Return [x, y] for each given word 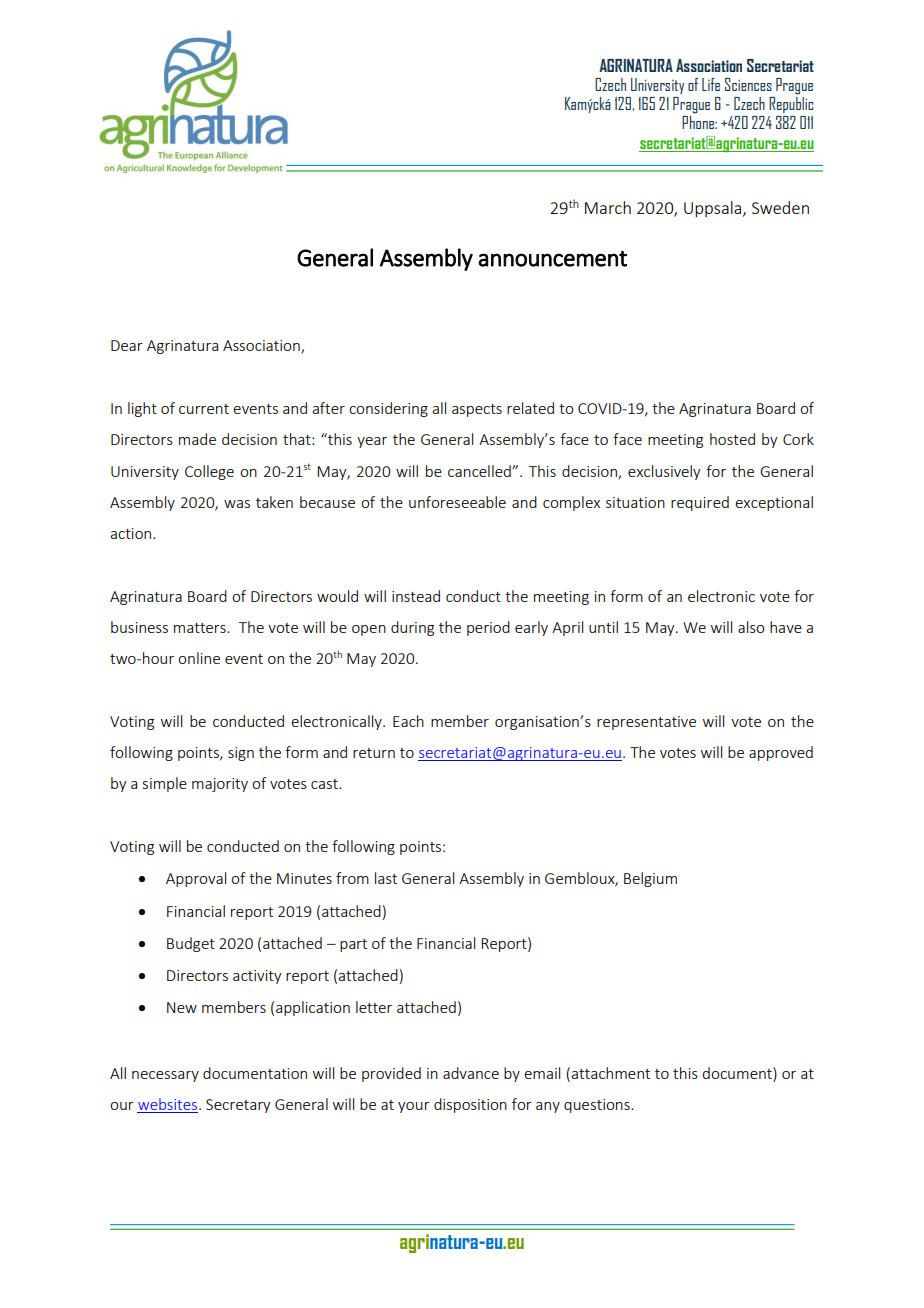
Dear [127, 345]
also [751, 627]
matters [201, 628]
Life [711, 84]
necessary [165, 1076]
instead [416, 596]
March [608, 207]
